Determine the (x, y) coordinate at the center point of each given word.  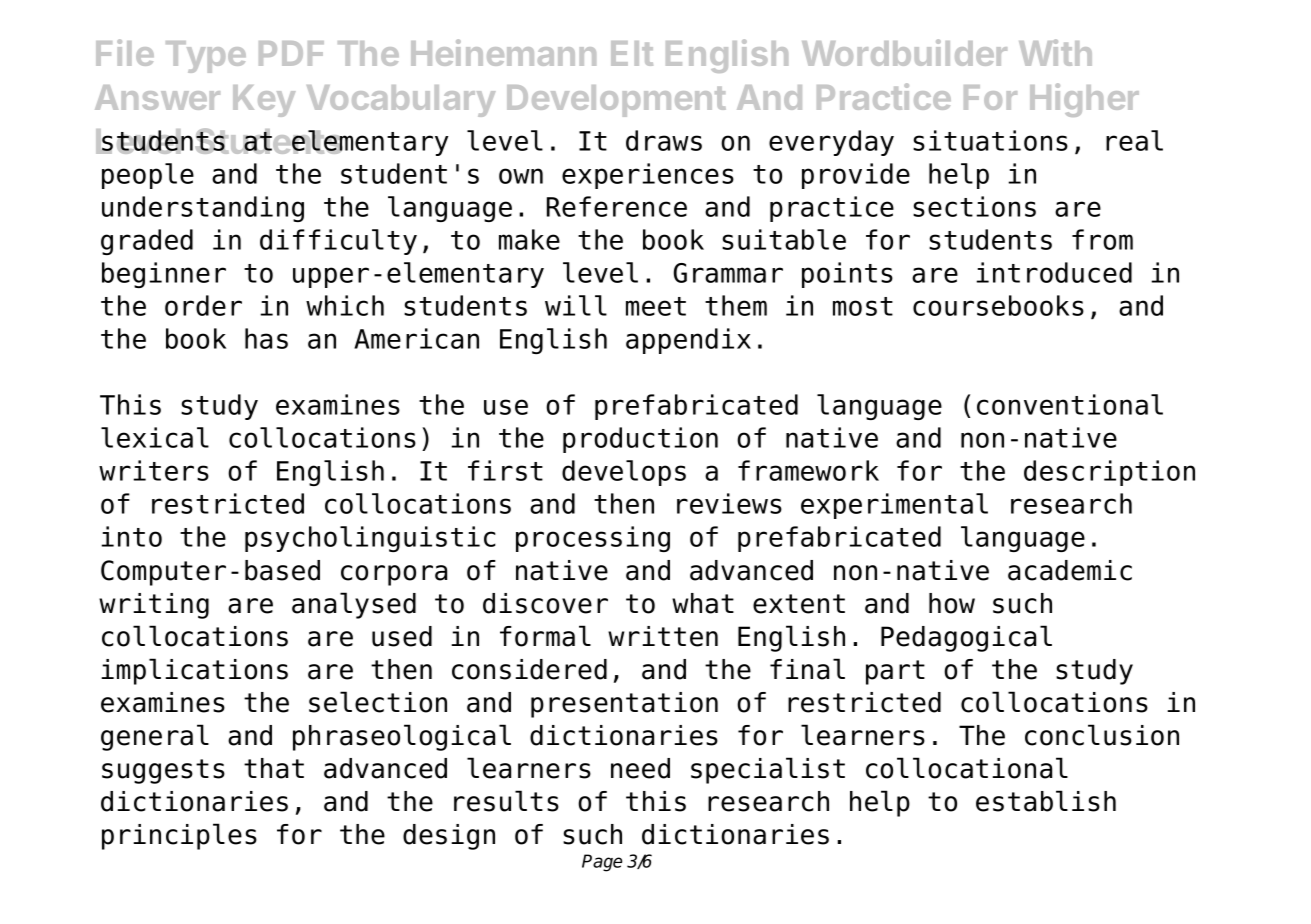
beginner (164, 275)
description (1109, 473)
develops (624, 473)
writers (154, 470)
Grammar (728, 273)
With (1055, 52)
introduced (1054, 272)
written (663, 636)
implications (194, 671)
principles (179, 836)
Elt (632, 53)
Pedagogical (966, 638)
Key (264, 101)
